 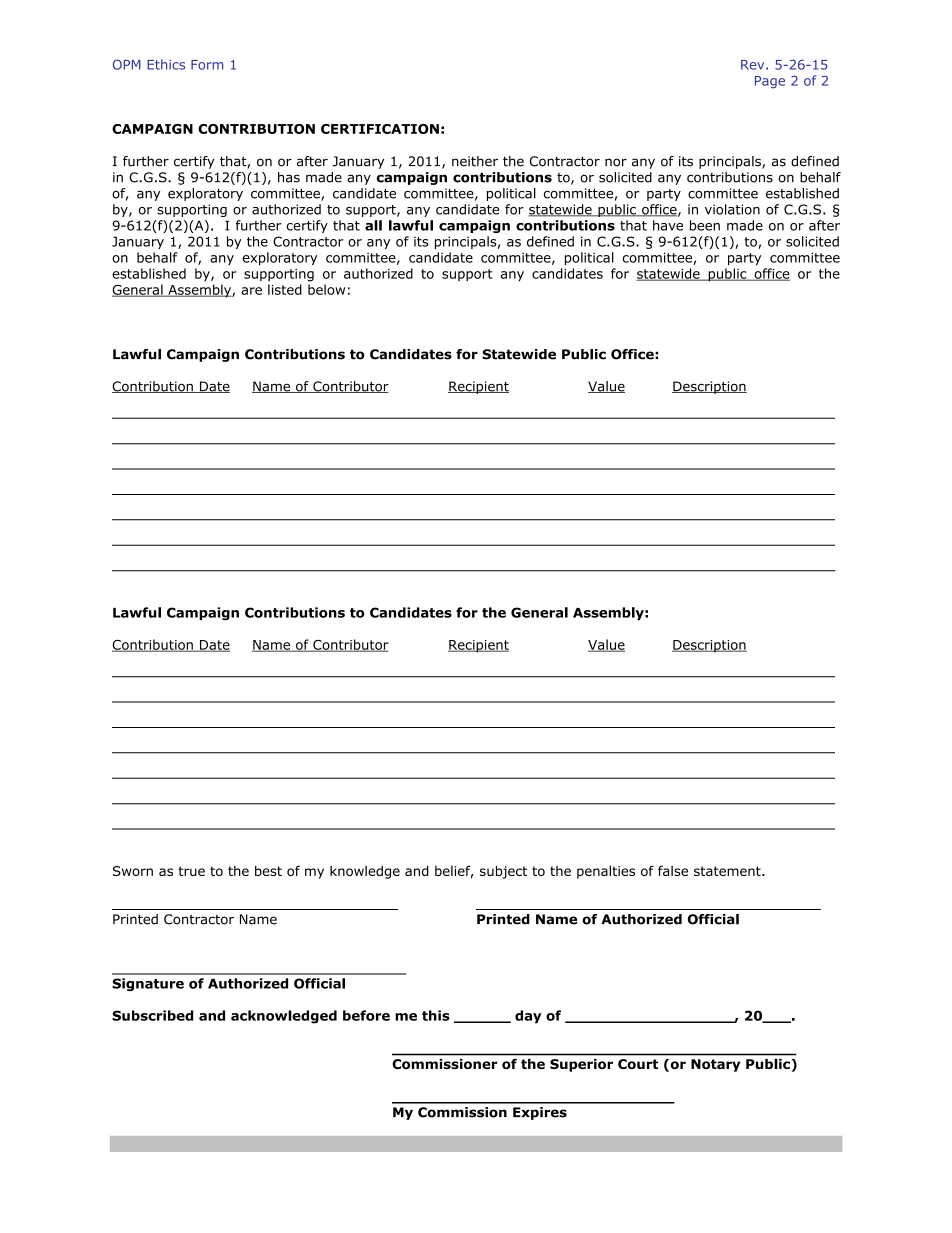 I want to click on Form, so click(x=207, y=65).
